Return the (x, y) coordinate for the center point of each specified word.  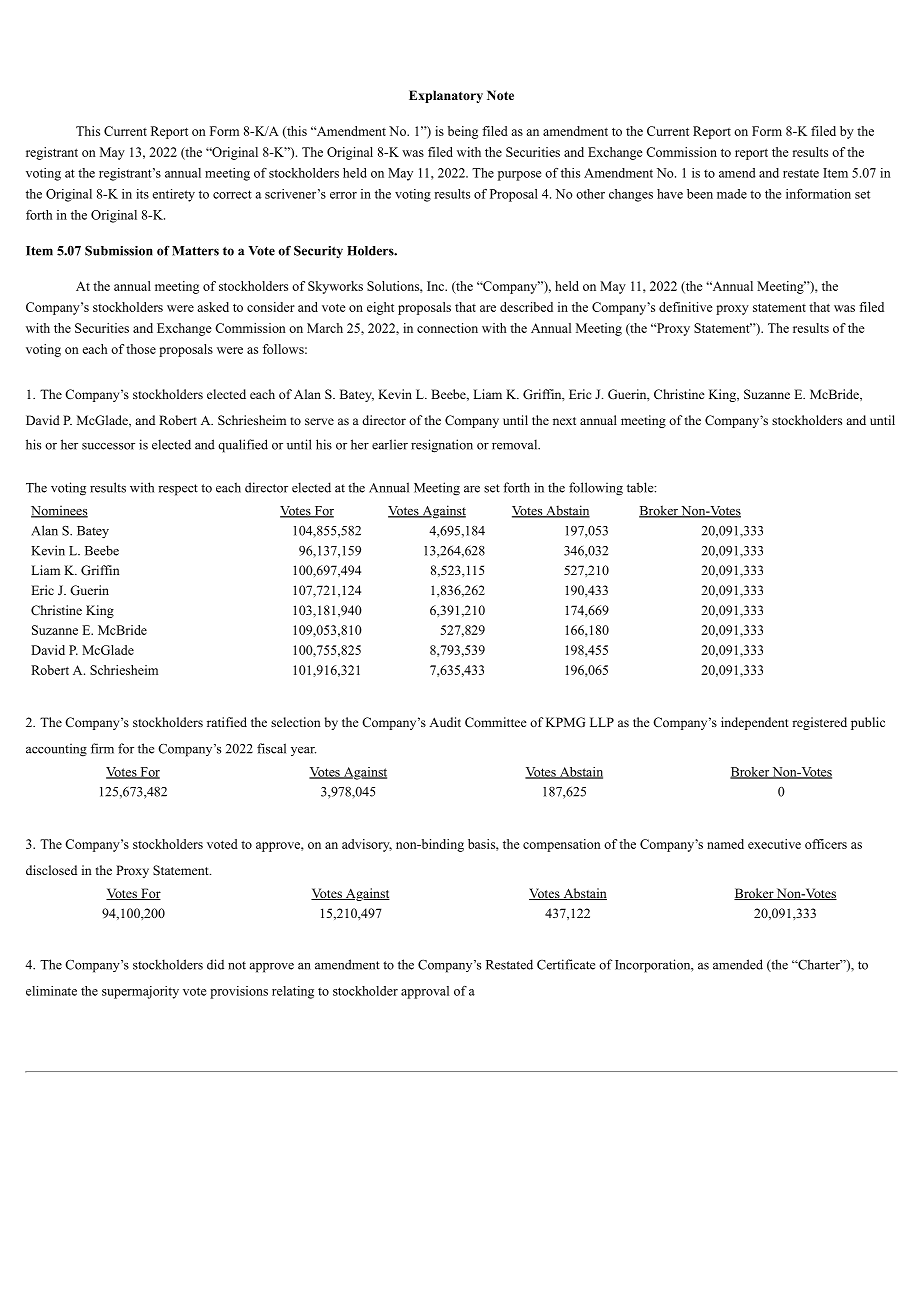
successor (108, 446)
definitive (686, 307)
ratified (227, 722)
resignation (442, 446)
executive (774, 844)
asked (213, 307)
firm (102, 748)
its (142, 194)
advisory (367, 845)
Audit (445, 722)
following (596, 489)
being (463, 132)
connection (447, 328)
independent (755, 723)
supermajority (140, 992)
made (732, 194)
